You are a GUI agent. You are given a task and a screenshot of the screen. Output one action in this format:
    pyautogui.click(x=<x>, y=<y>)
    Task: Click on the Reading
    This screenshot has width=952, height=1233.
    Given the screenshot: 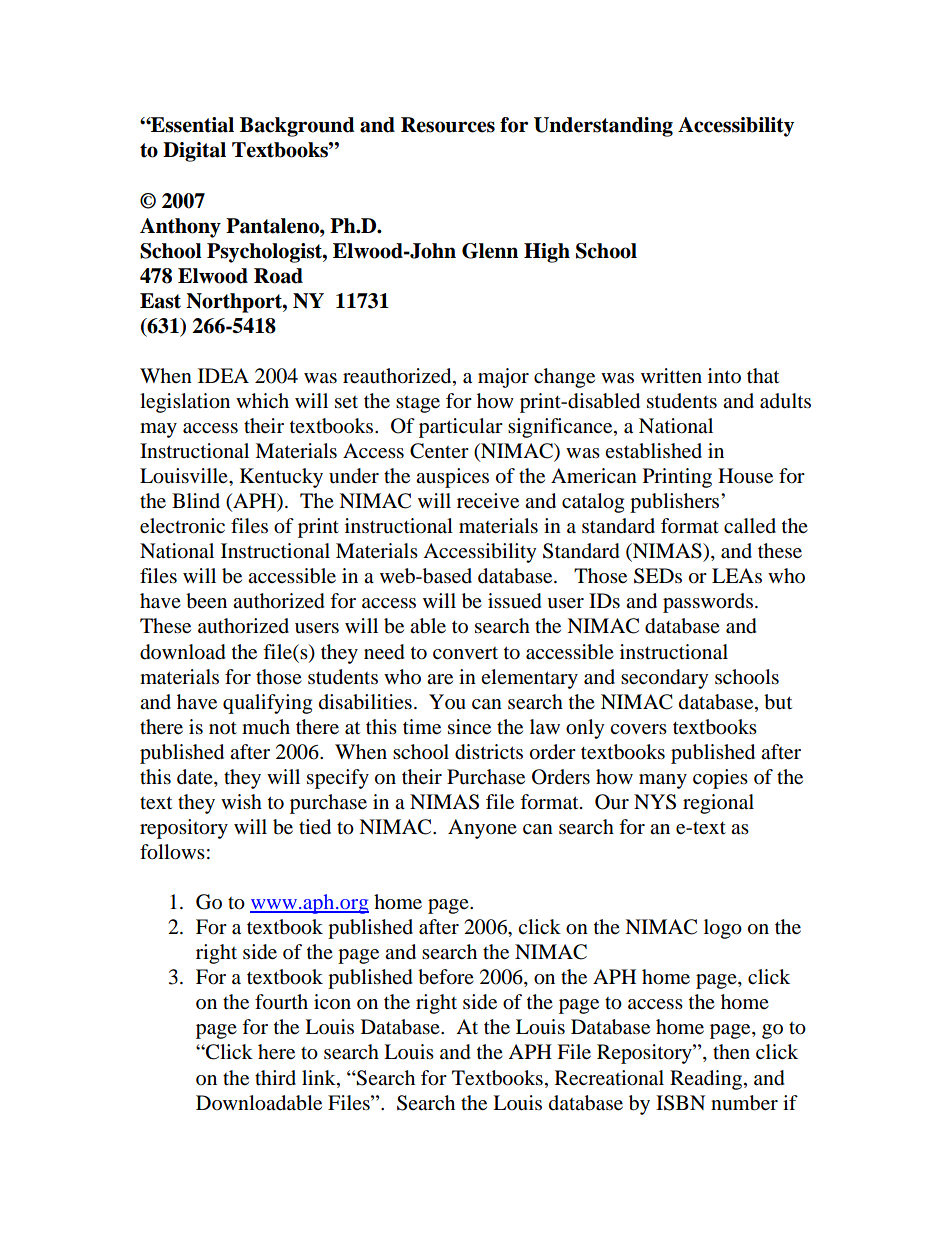 What is the action you would take?
    pyautogui.click(x=706, y=1080)
